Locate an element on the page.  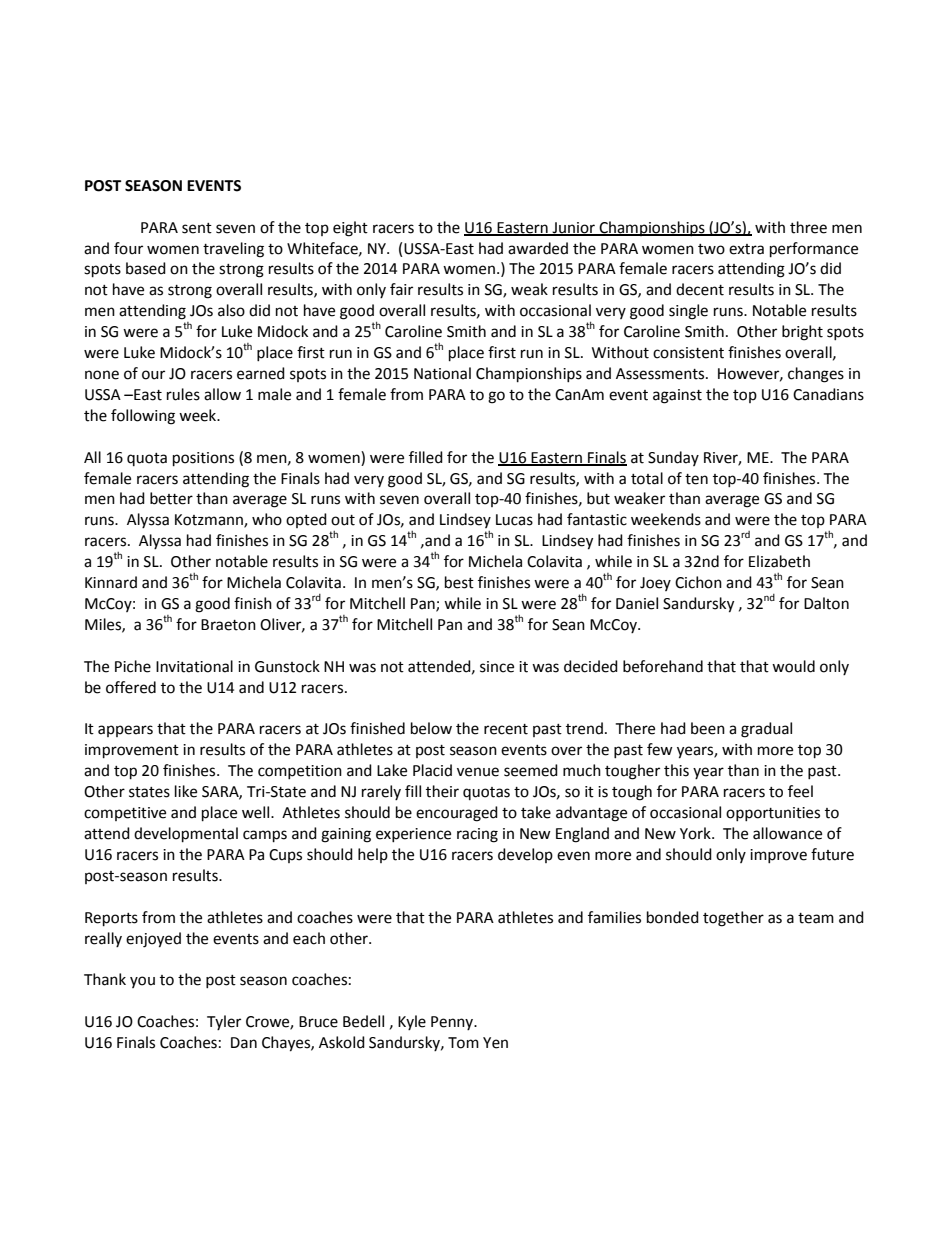
Tyler is located at coordinates (224, 1022).
